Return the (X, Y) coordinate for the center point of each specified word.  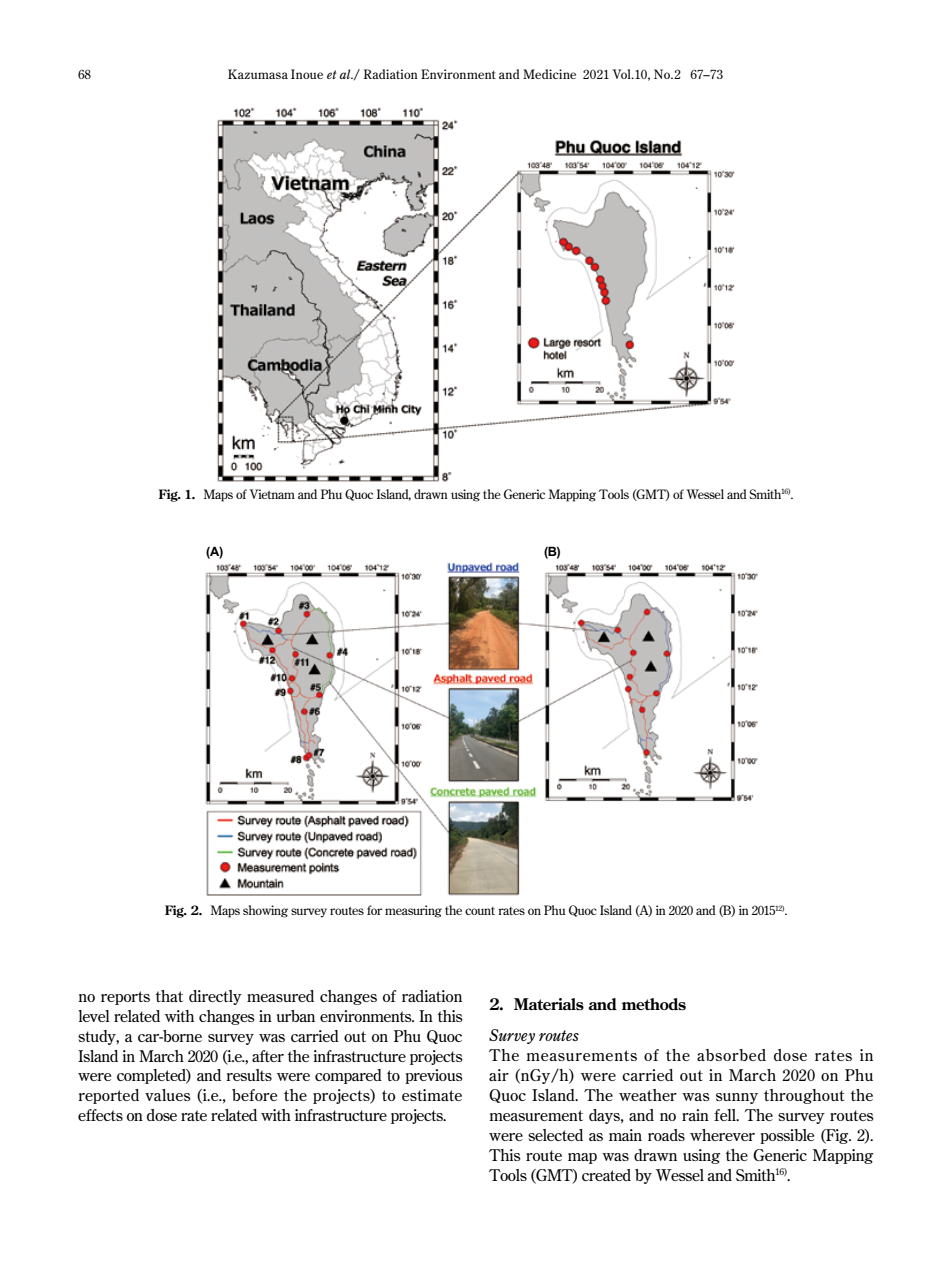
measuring (413, 911)
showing (265, 911)
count (480, 911)
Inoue (307, 74)
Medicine (549, 74)
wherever (722, 1135)
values (168, 1095)
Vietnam (272, 494)
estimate (432, 1095)
